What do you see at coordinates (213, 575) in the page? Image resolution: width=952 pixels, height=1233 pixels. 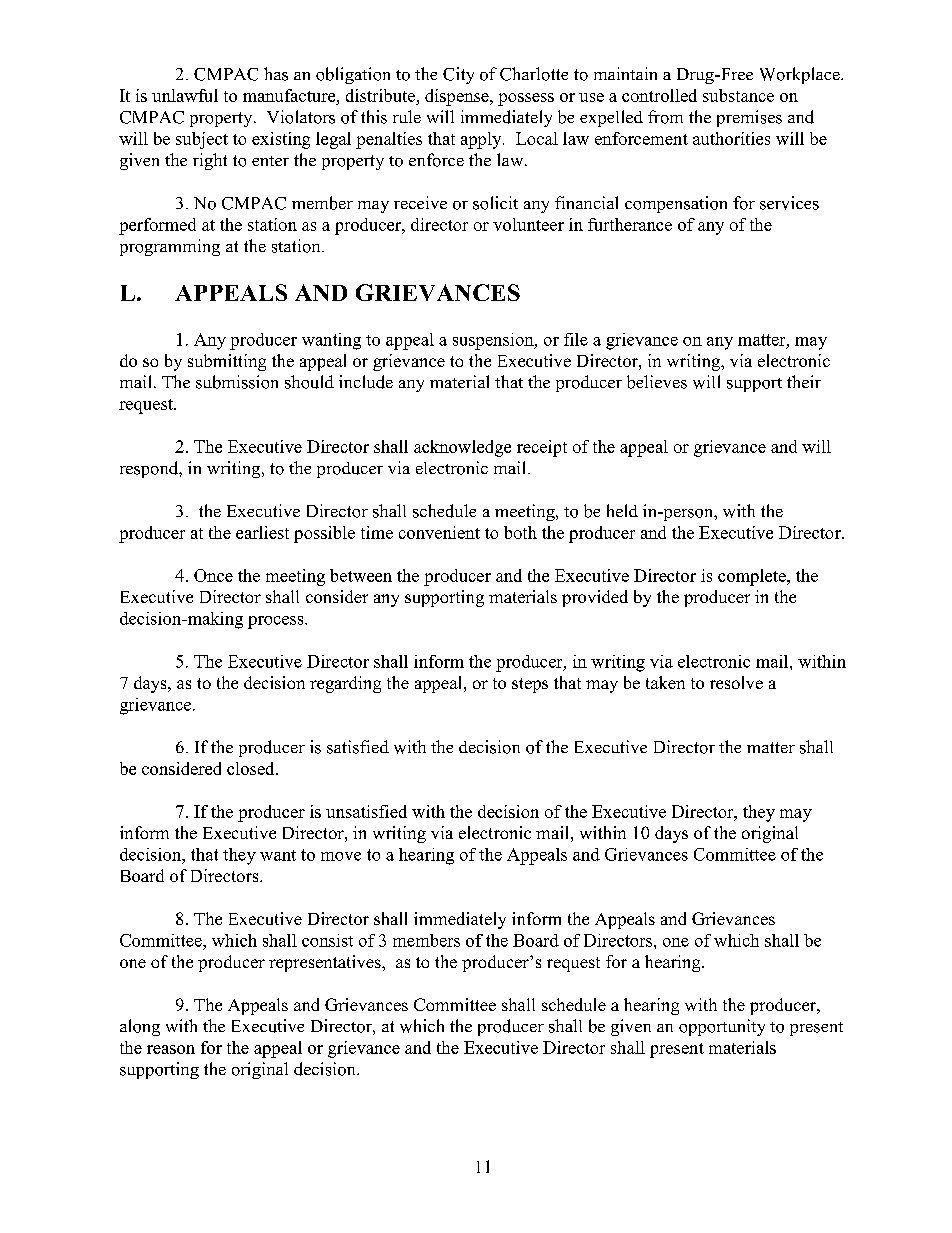 I see `Once` at bounding box center [213, 575].
